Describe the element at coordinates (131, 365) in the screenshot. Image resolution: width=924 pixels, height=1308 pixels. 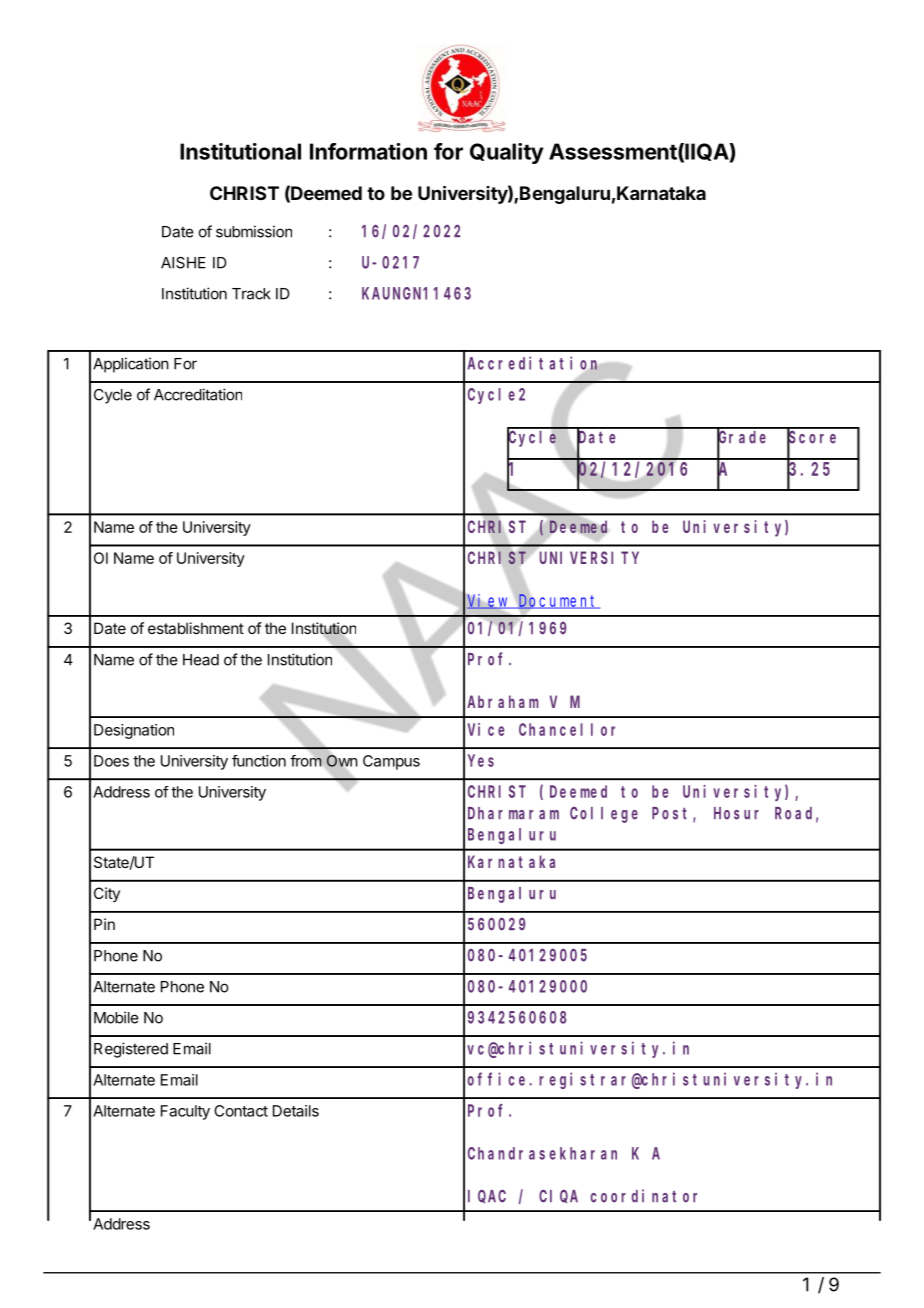
I see `Application` at that location.
